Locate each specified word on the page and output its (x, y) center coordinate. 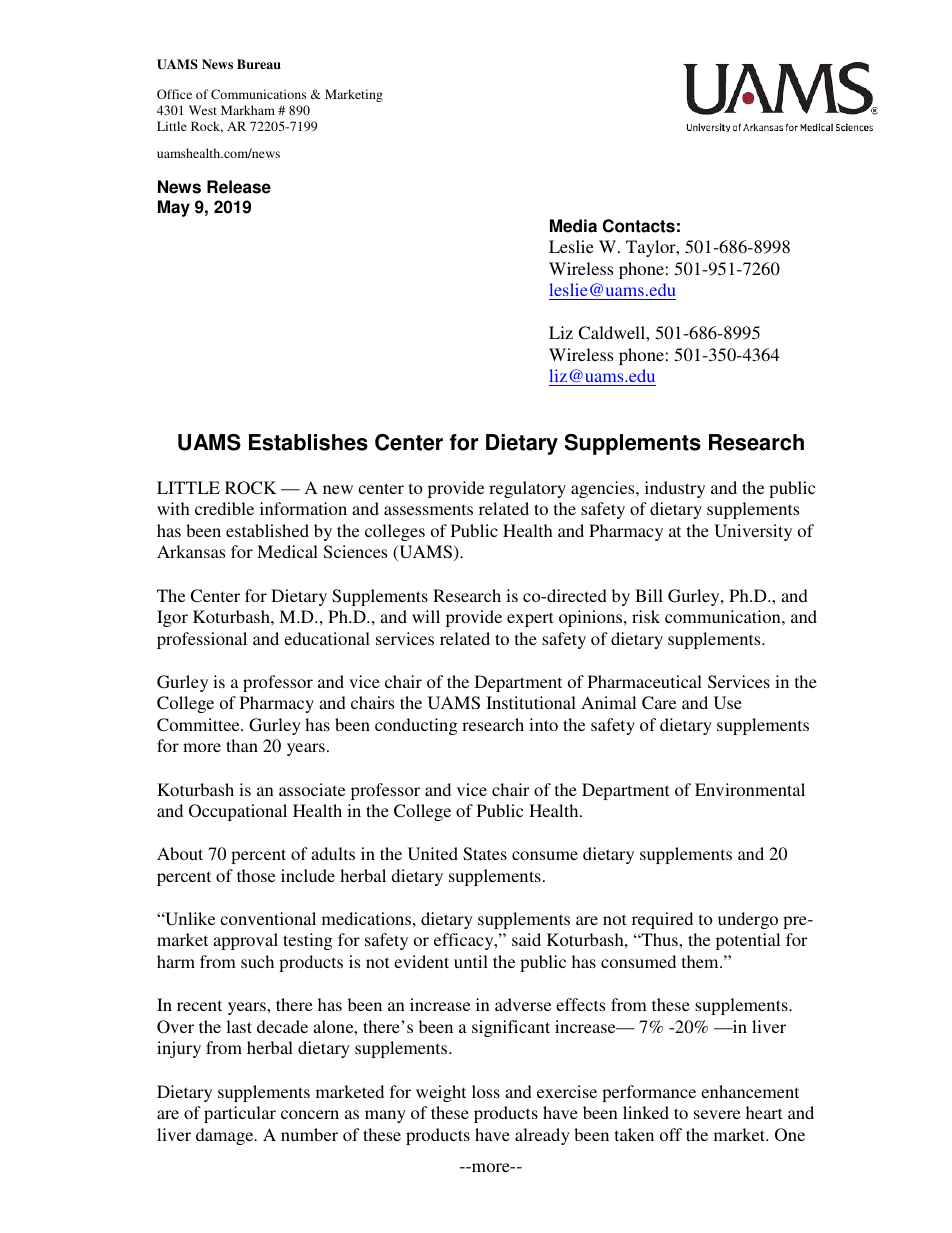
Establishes (308, 442)
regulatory (527, 489)
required (662, 920)
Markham (248, 110)
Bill (649, 595)
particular (240, 1114)
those (256, 875)
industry (675, 489)
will (426, 616)
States (485, 854)
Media (573, 226)
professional (202, 640)
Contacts (638, 226)
